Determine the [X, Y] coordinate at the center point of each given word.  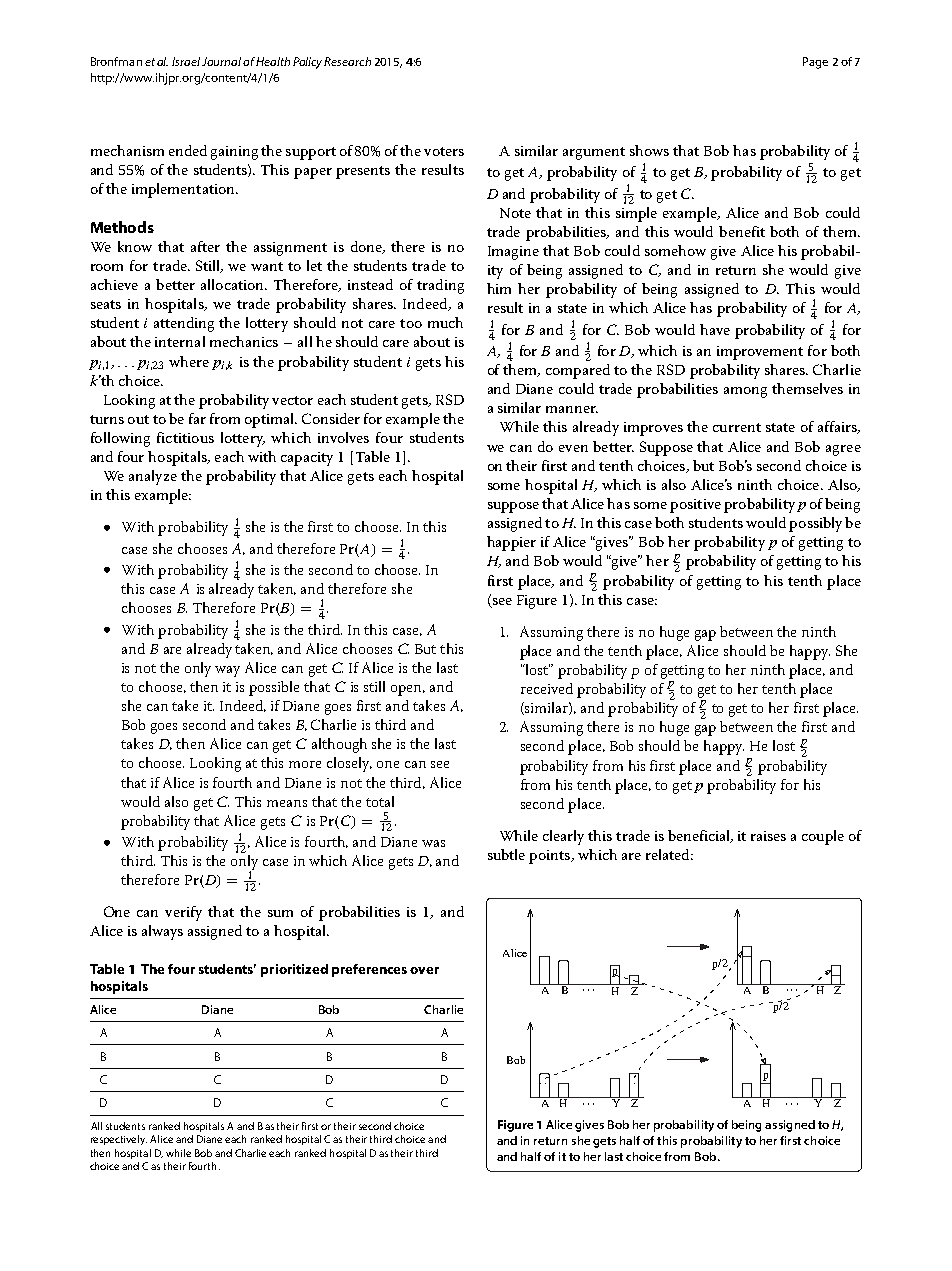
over [424, 970]
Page [815, 63]
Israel [186, 61]
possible [274, 688]
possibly [815, 524]
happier [511, 543]
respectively [119, 1140]
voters [444, 151]
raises [768, 836]
